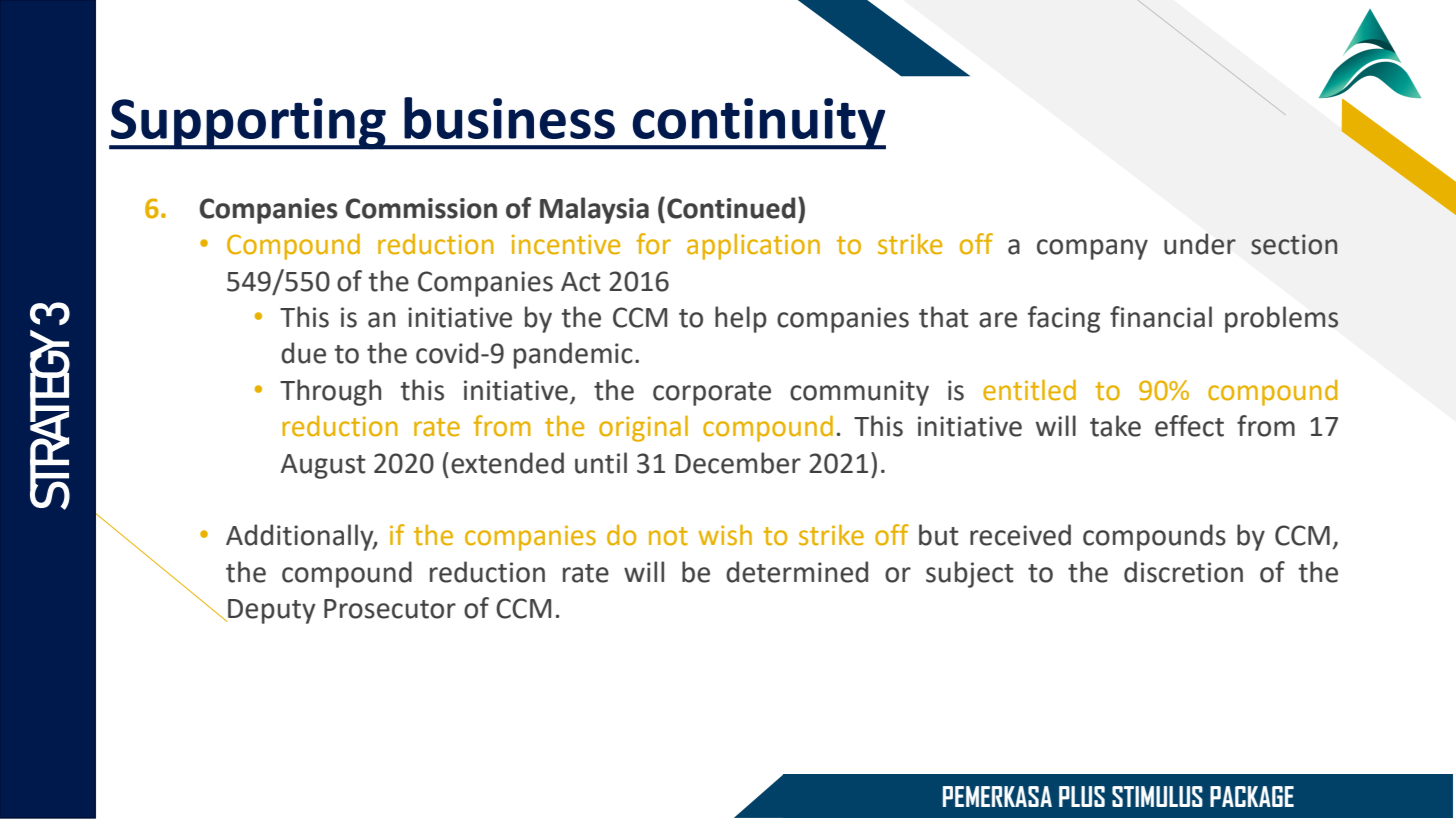 The image size is (1456, 819). Describe the element at coordinates (797, 572) in the document. I see `determined` at that location.
